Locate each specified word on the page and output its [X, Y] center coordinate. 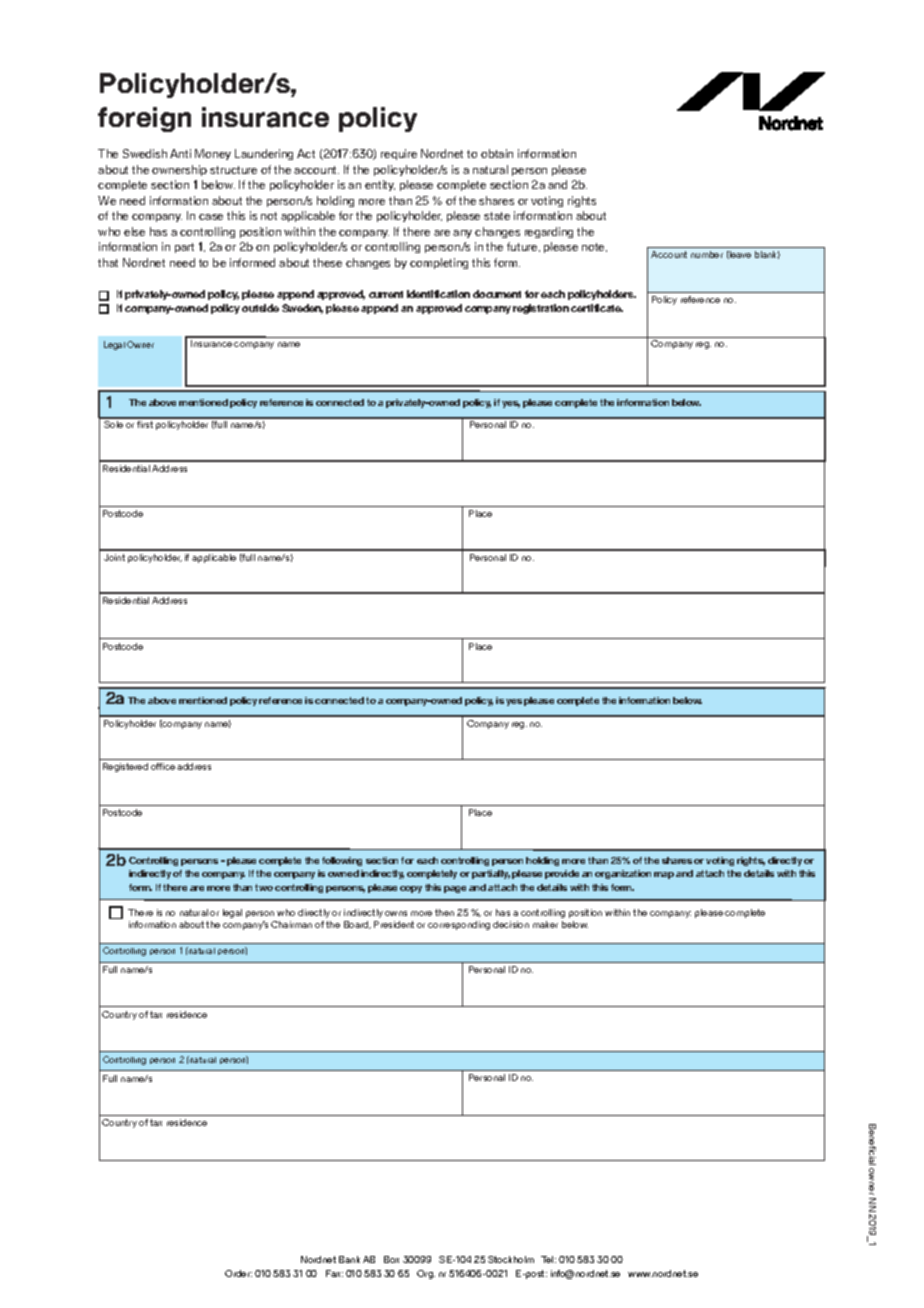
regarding [549, 232]
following [342, 861]
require [399, 154]
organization [623, 874]
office [163, 766]
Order [238, 1273]
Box [391, 1259]
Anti [180, 153]
